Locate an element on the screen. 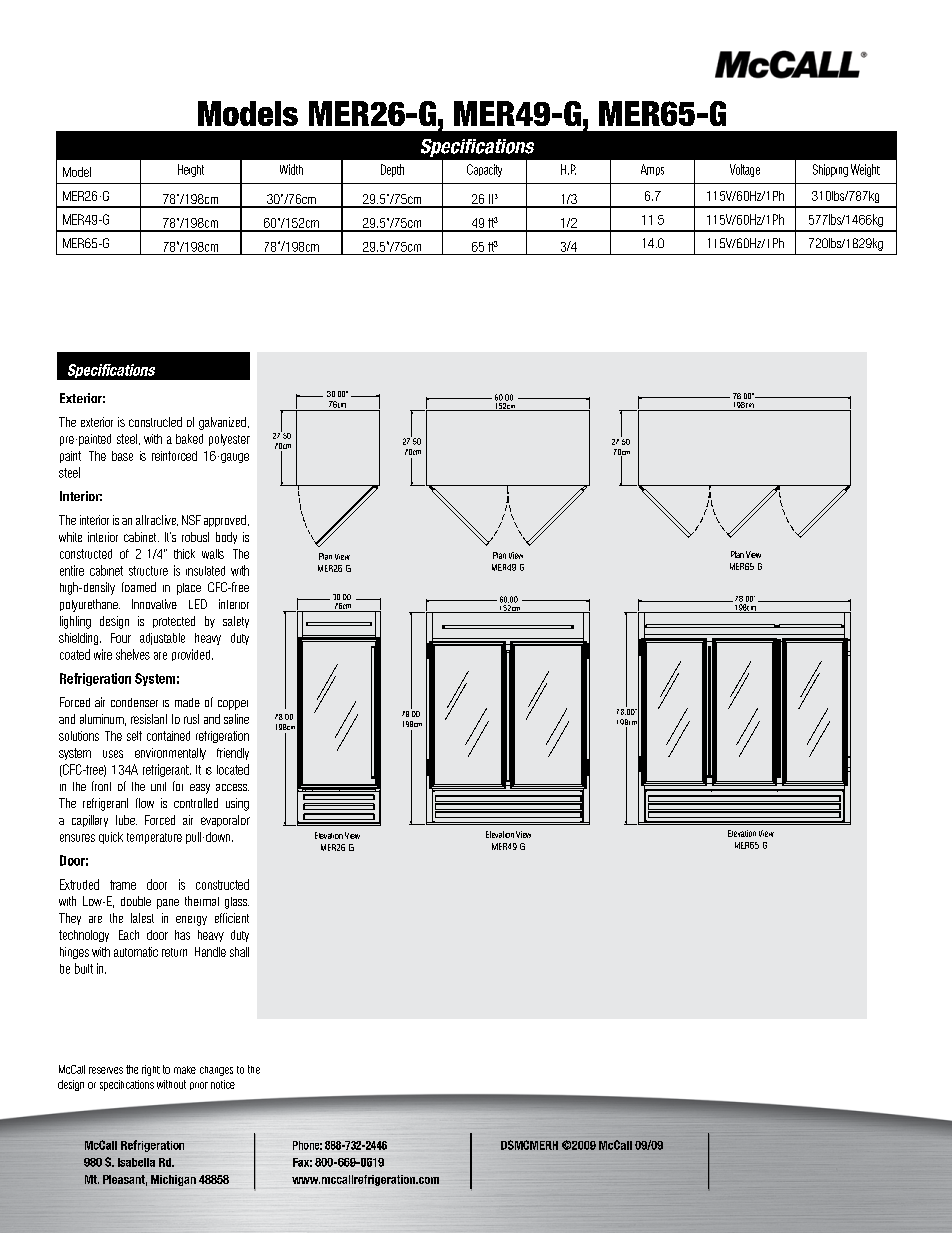  Height is located at coordinates (191, 170).
